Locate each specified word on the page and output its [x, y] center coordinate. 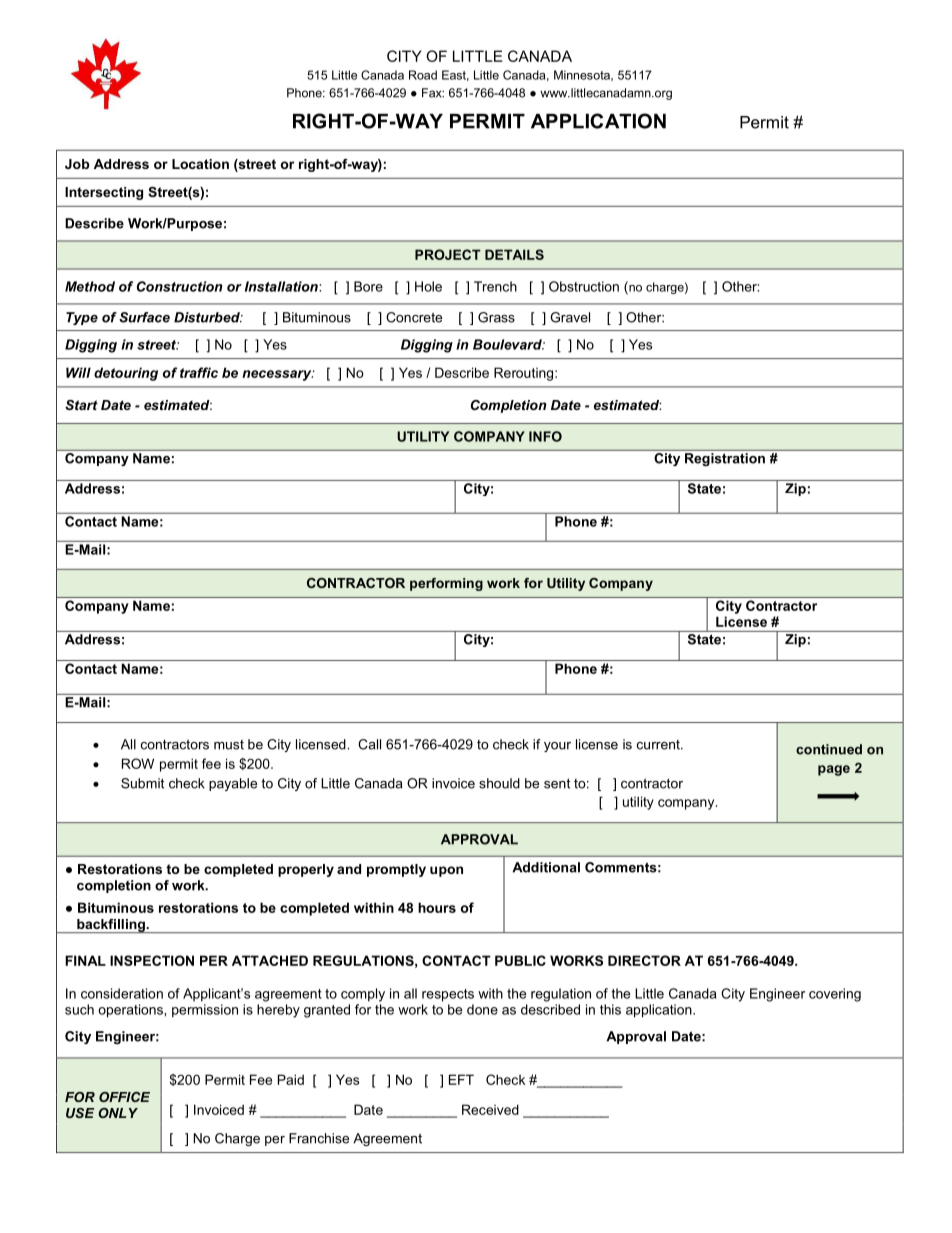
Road [423, 75]
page [834, 770]
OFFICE [124, 1097]
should [499, 783]
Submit [142, 783]
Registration [725, 459]
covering [835, 995]
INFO [545, 436]
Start [81, 405]
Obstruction [584, 286]
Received [490, 1109]
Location [200, 164]
